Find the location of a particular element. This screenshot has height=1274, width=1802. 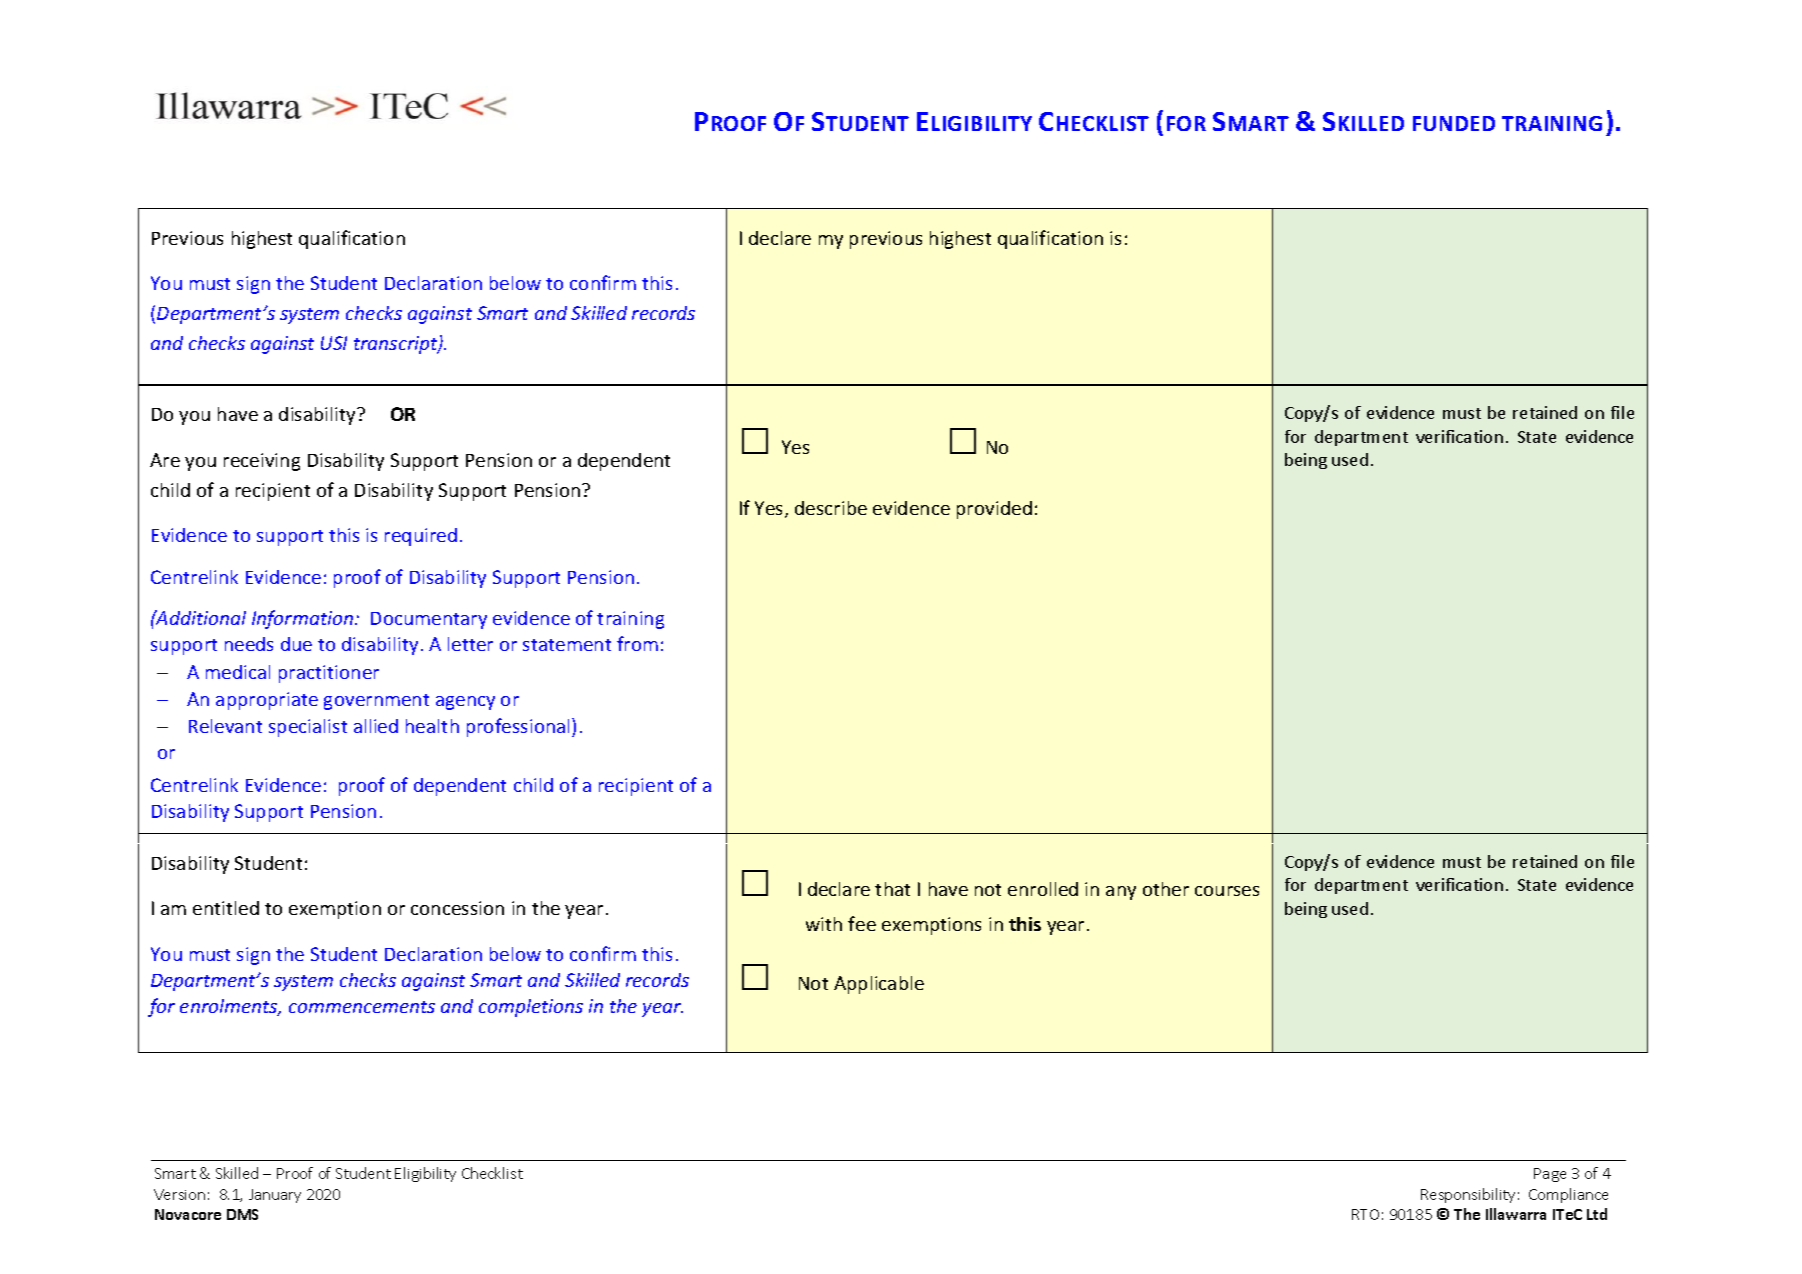

transcript is located at coordinates (397, 345).
